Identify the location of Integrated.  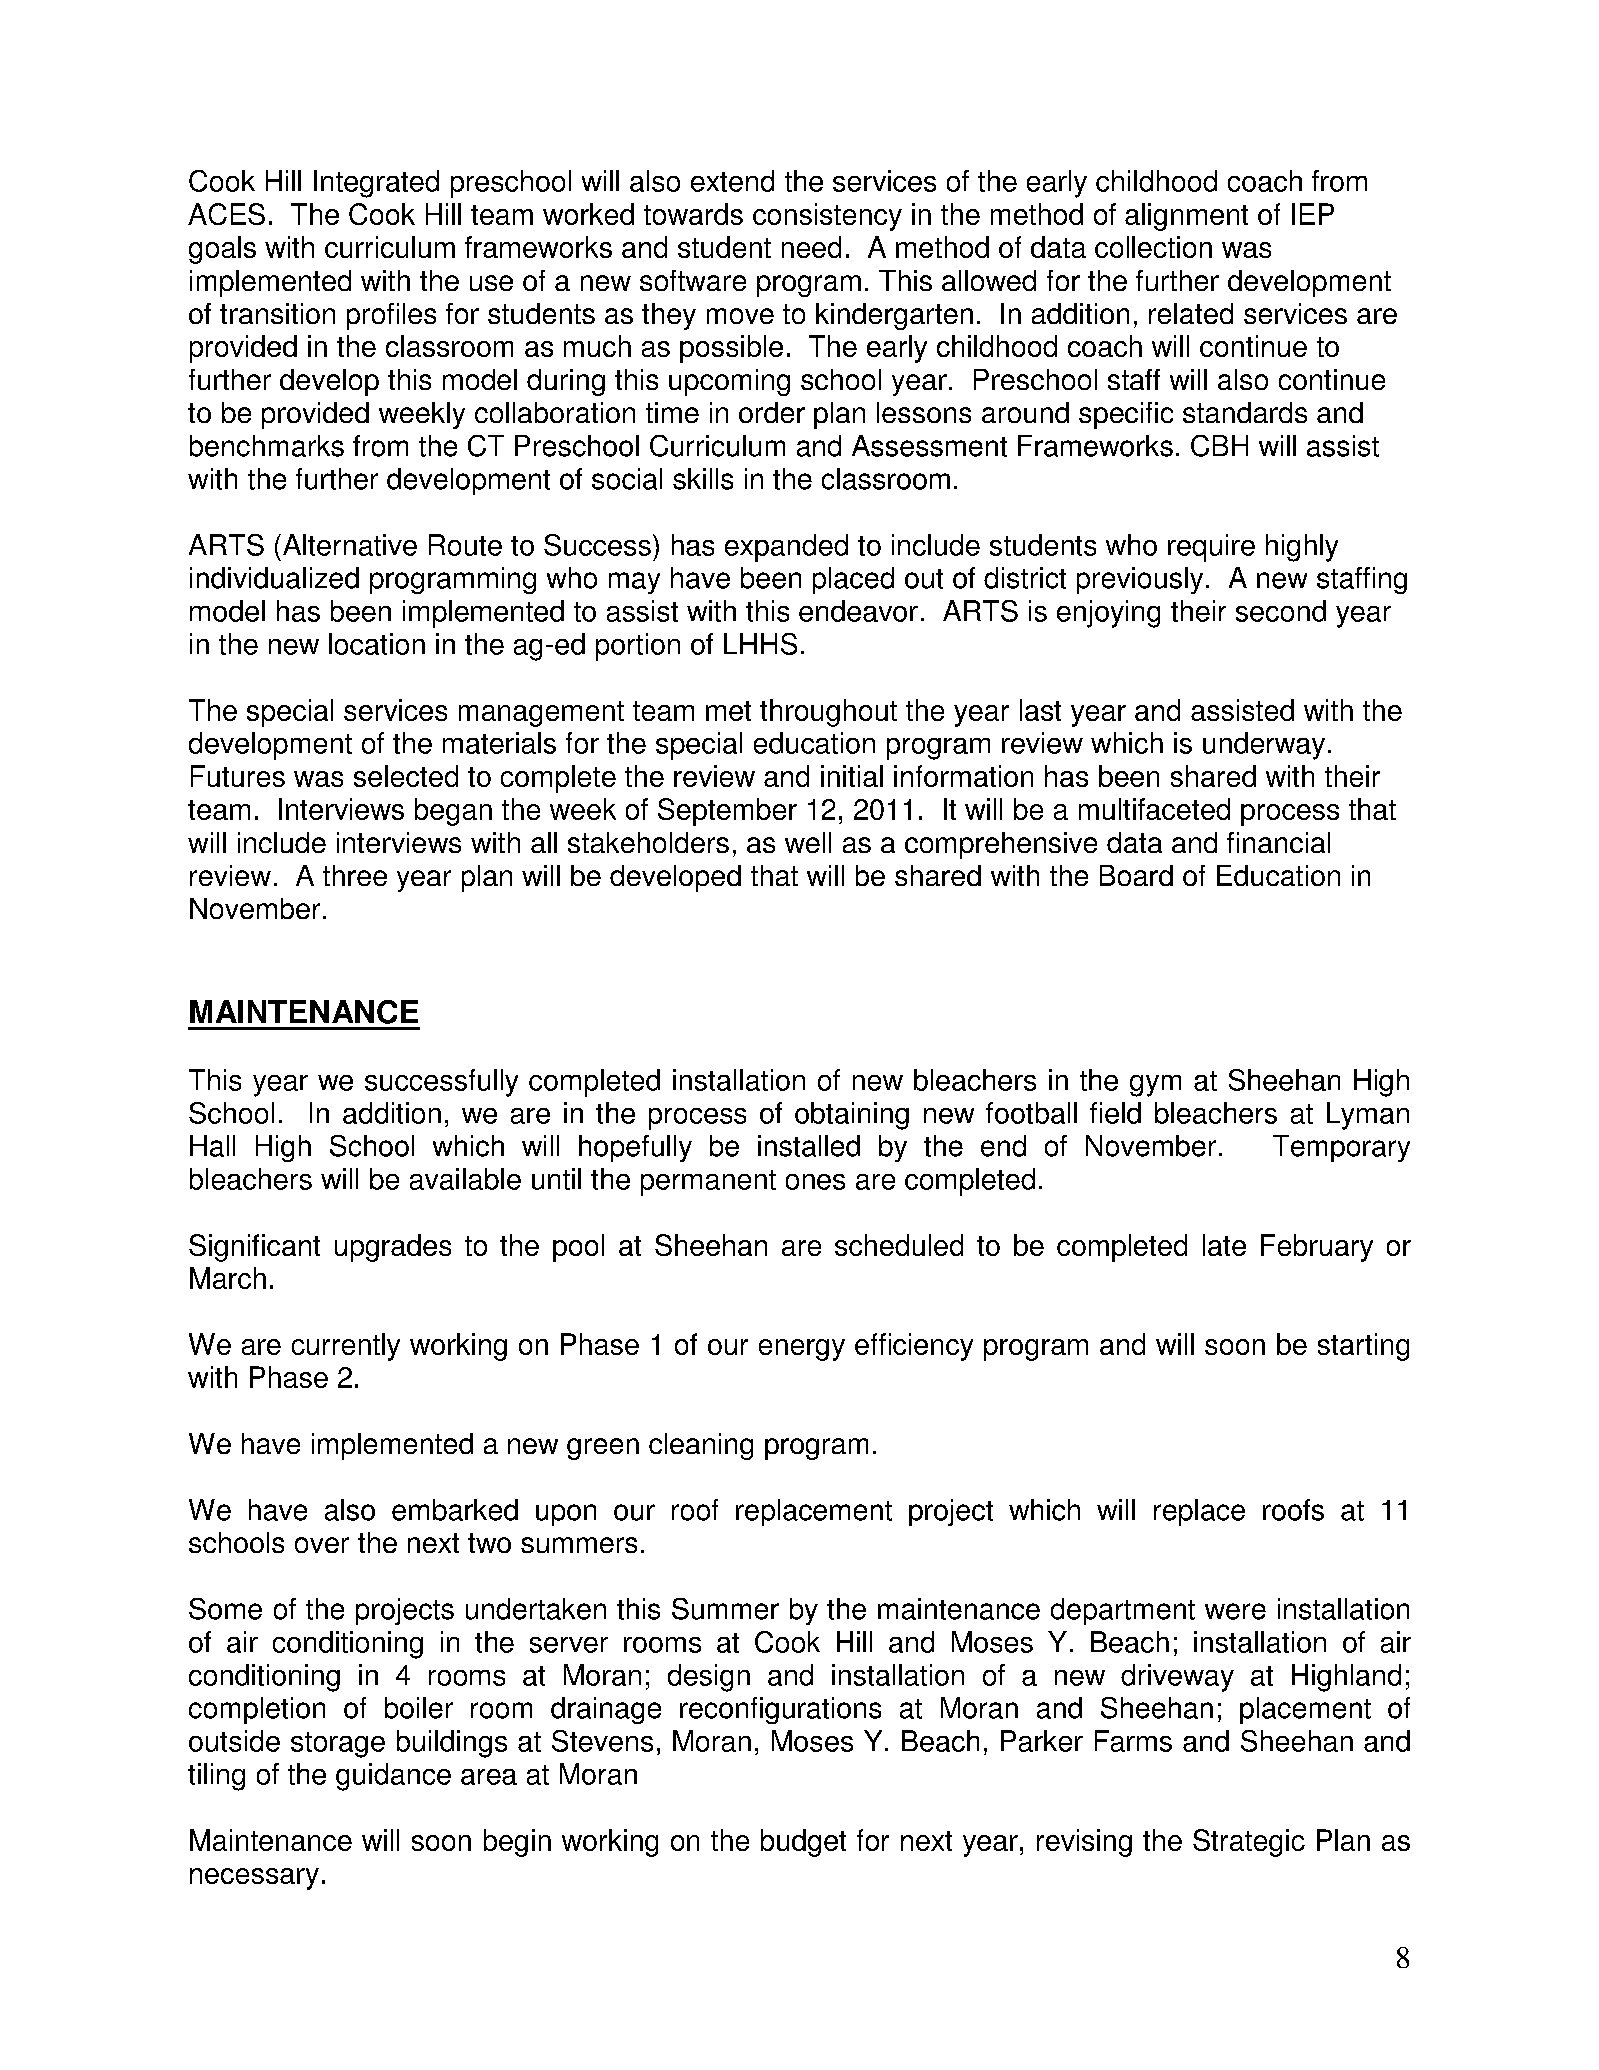
(376, 184).
